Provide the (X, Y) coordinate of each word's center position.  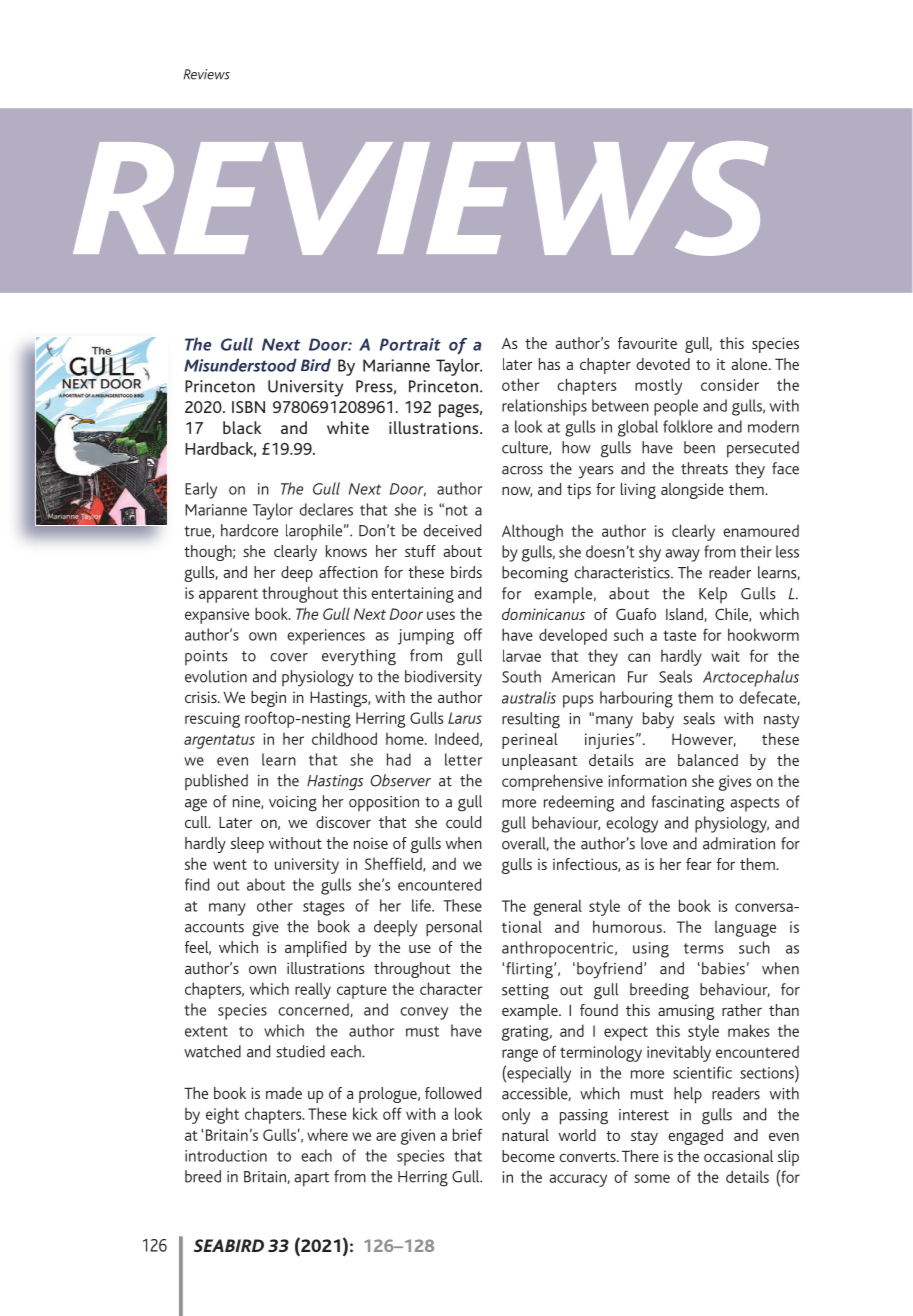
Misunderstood (240, 365)
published (216, 782)
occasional (738, 1156)
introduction (226, 1155)
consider (730, 384)
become (528, 1156)
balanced (708, 760)
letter (463, 759)
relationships (544, 407)
